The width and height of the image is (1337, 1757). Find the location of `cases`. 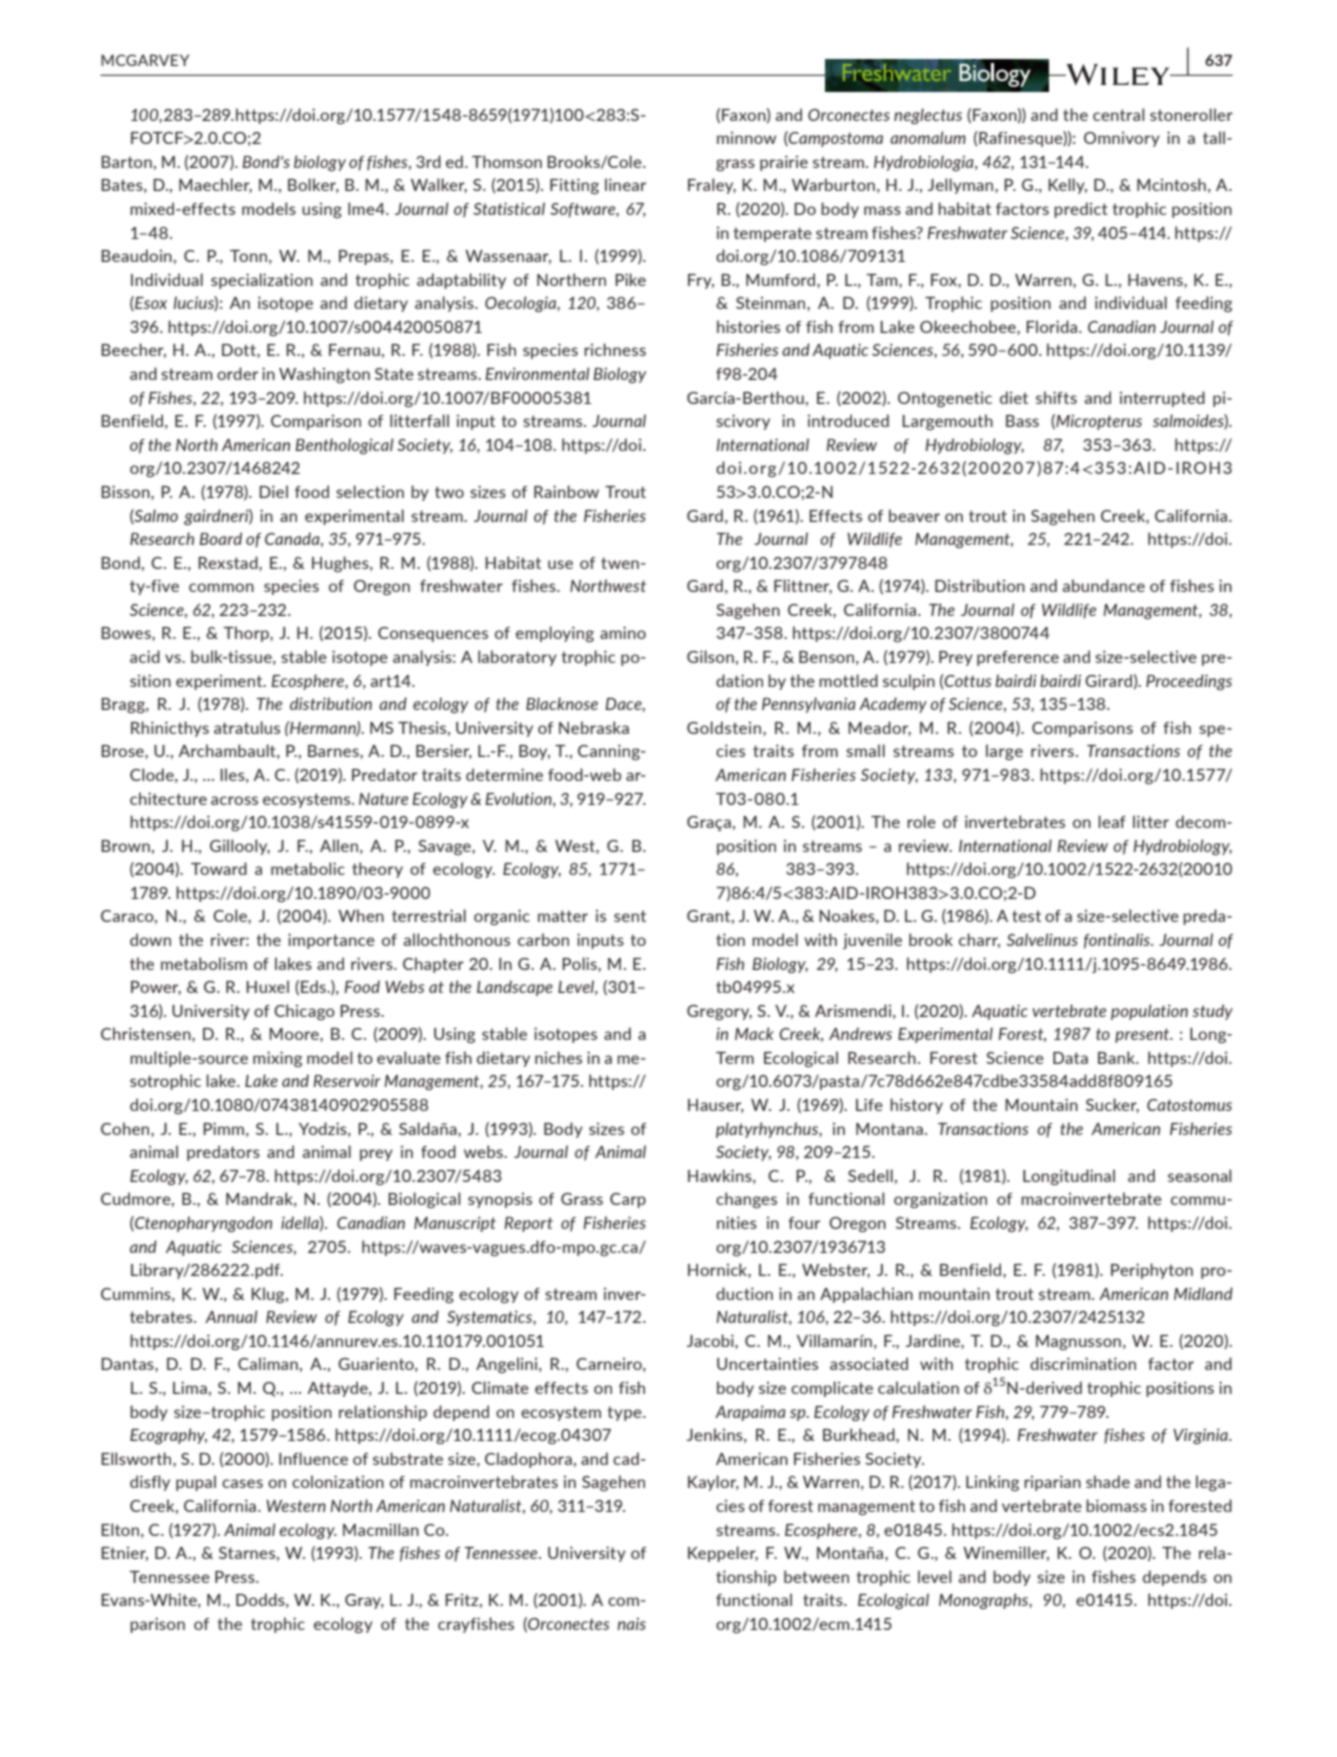

cases is located at coordinates (242, 1483).
